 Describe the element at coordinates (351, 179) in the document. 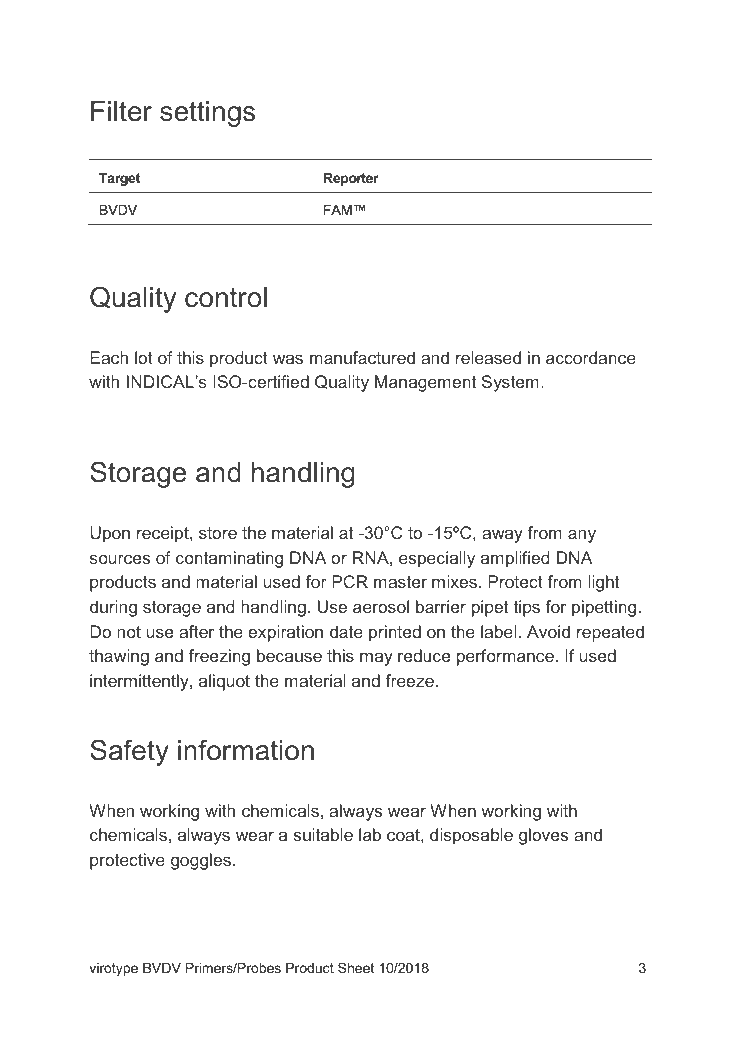

I see `Reporter` at that location.
